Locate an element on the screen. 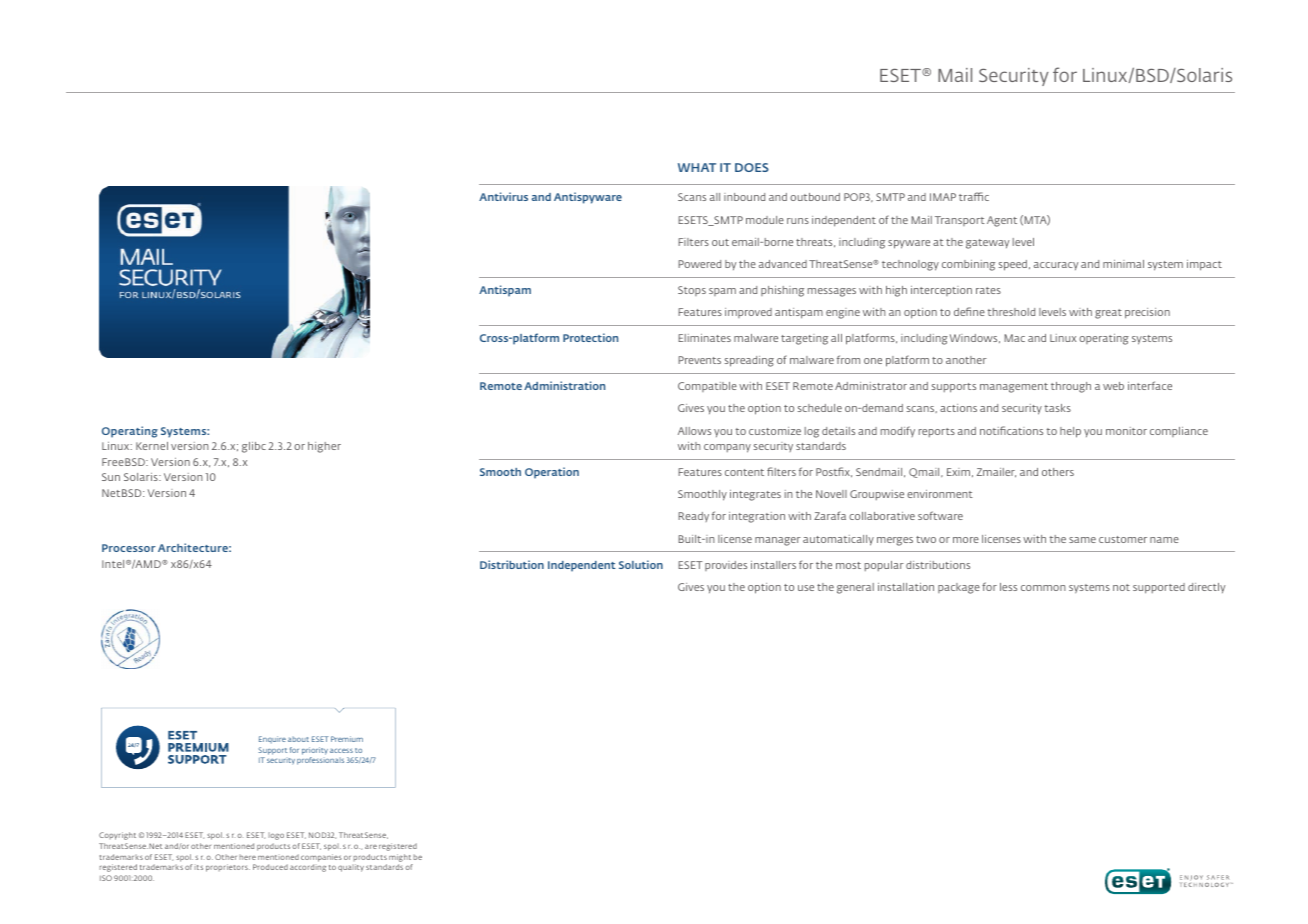 The width and height of the screenshot is (1308, 924). WHAT is located at coordinates (697, 167).
